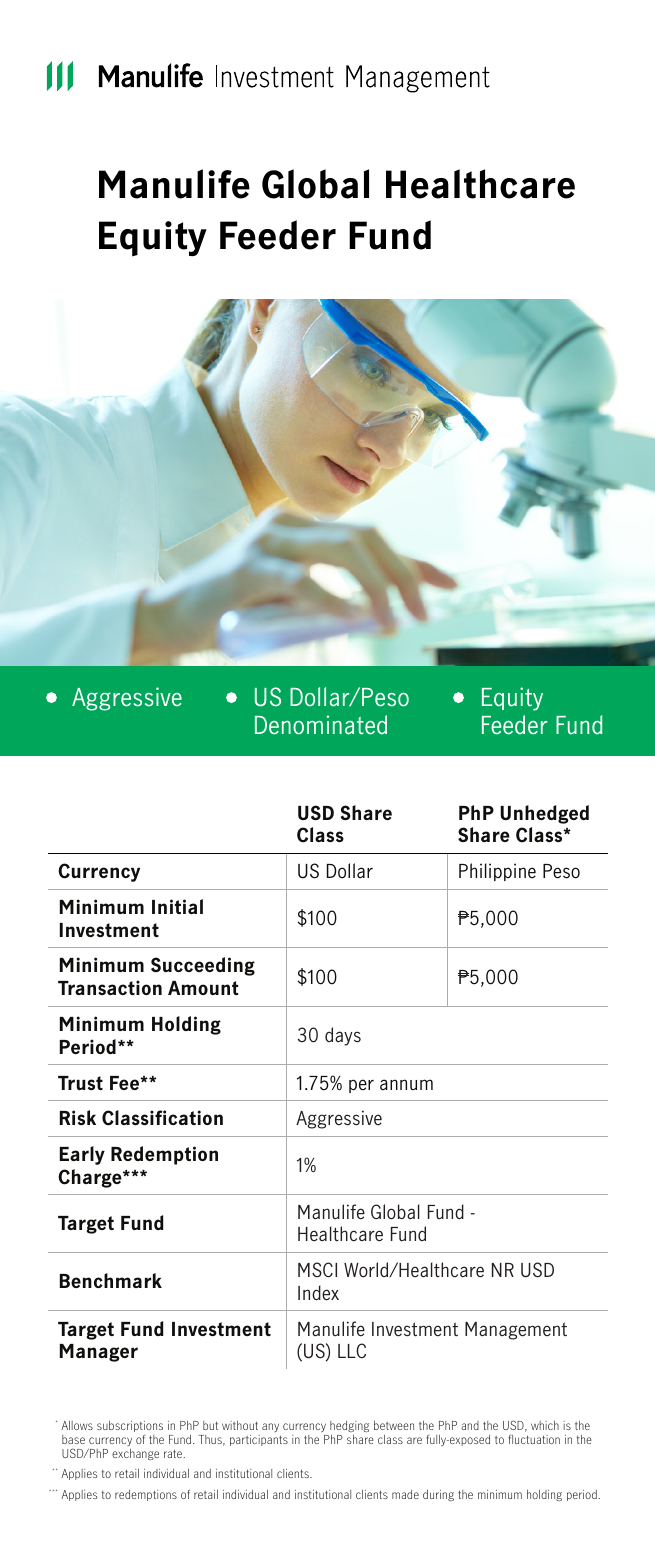 This screenshot has height=1568, width=655. What do you see at coordinates (318, 1293) in the screenshot?
I see `Index` at bounding box center [318, 1293].
